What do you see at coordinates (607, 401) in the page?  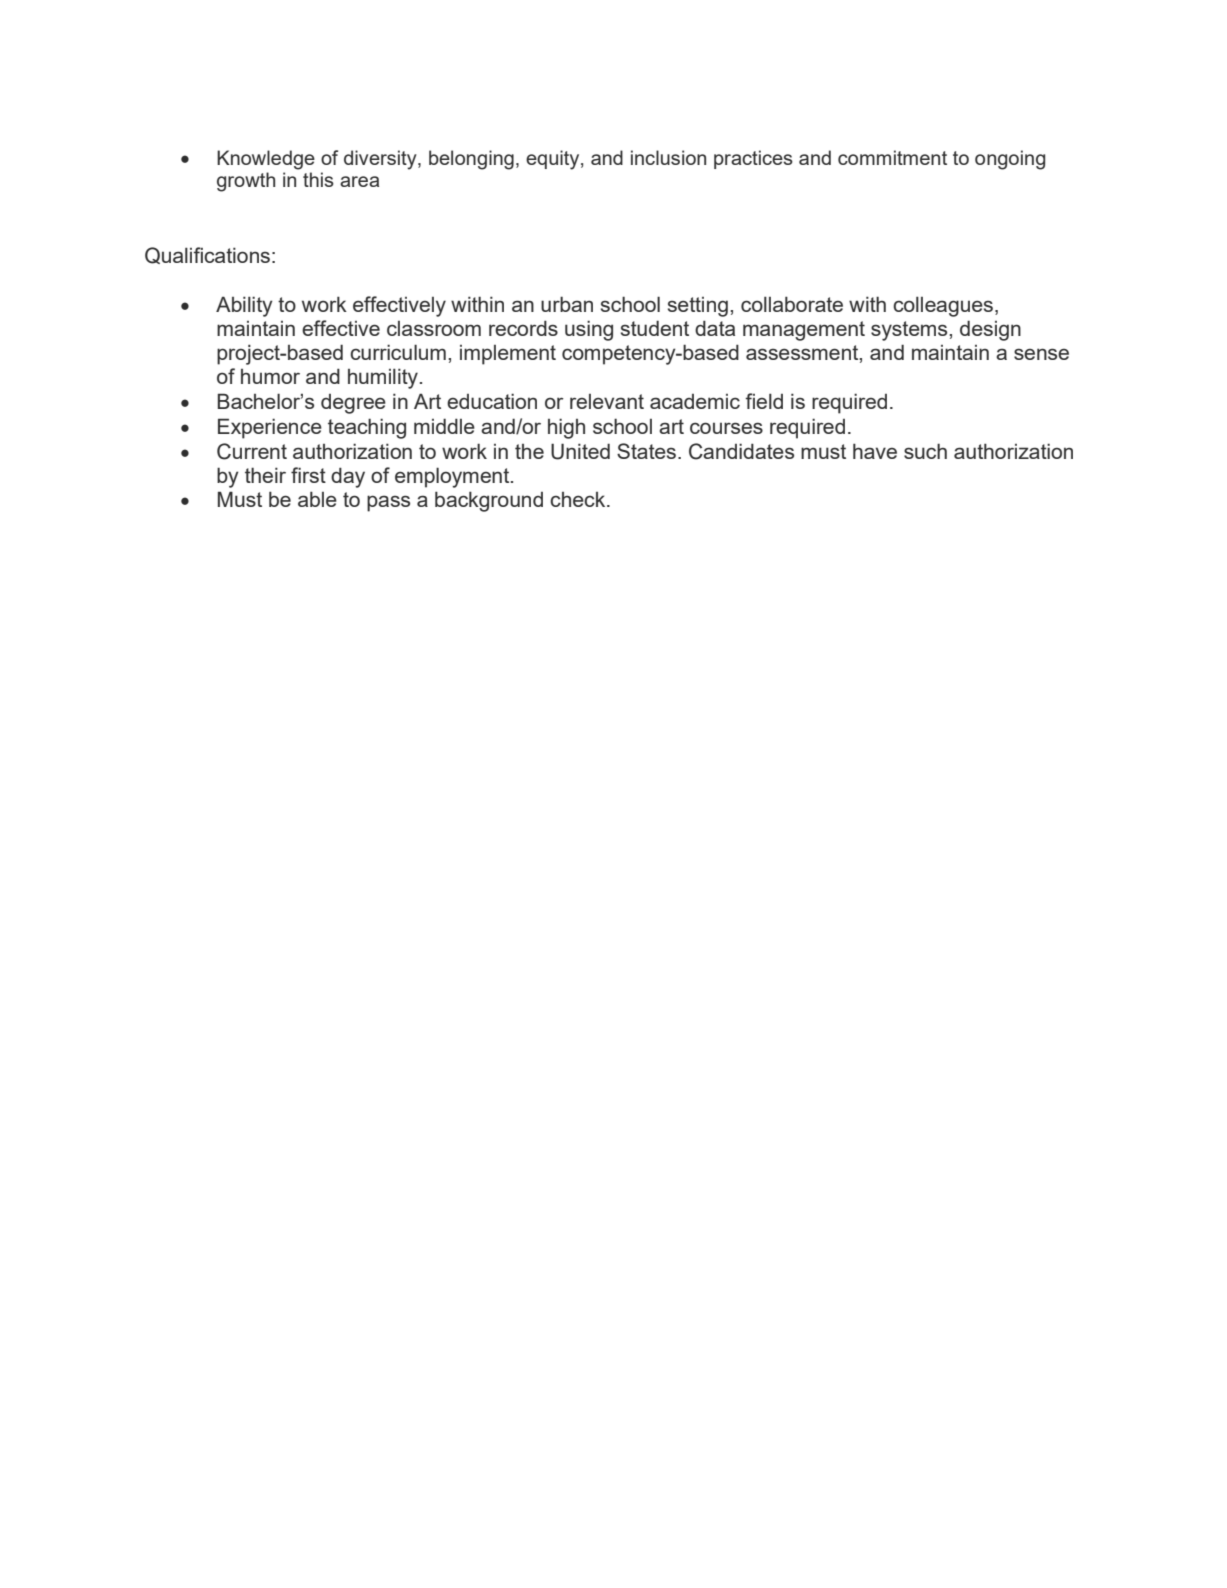 I see `relevant` at bounding box center [607, 401].
